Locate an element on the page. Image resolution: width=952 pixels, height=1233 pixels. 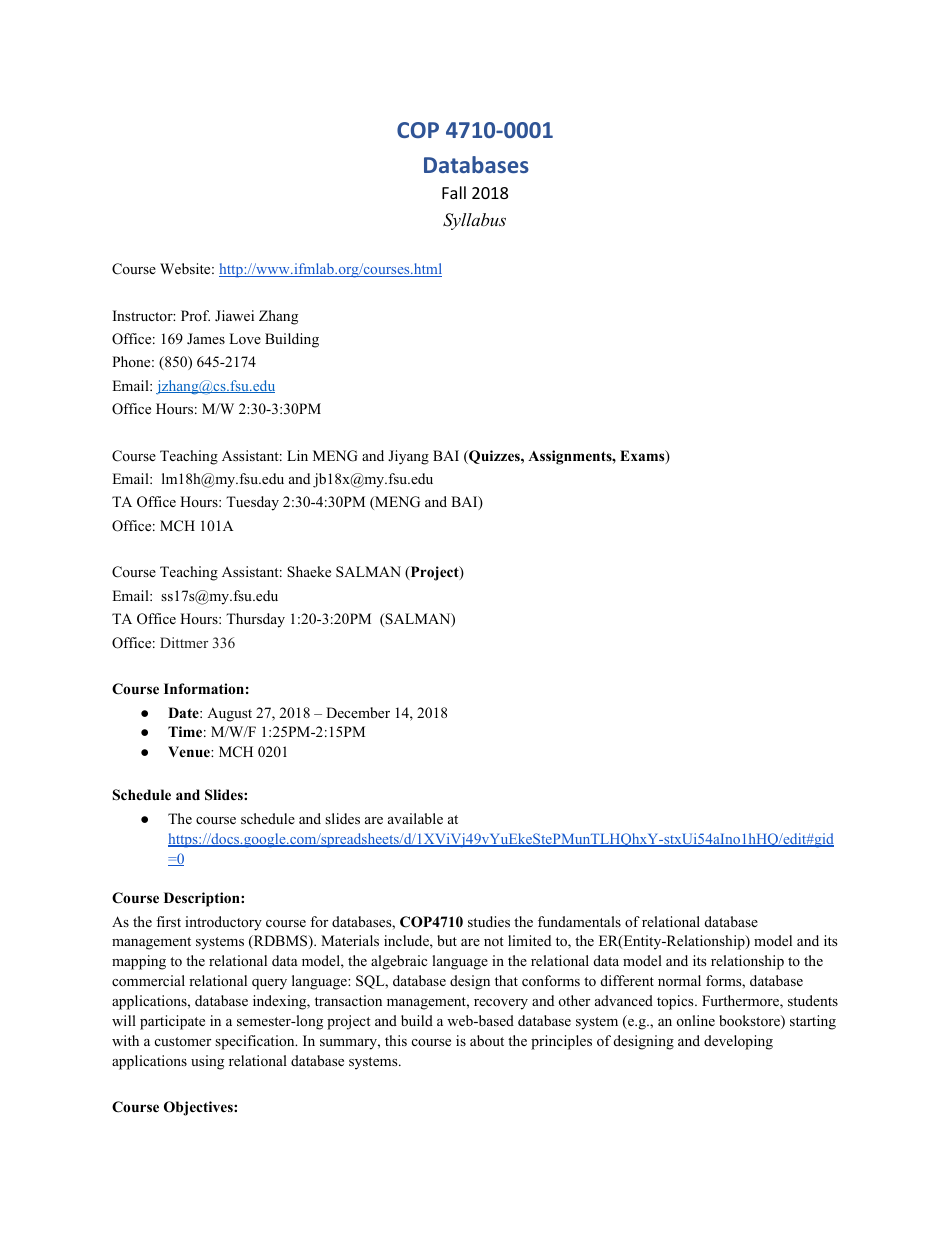
available is located at coordinates (415, 818).
